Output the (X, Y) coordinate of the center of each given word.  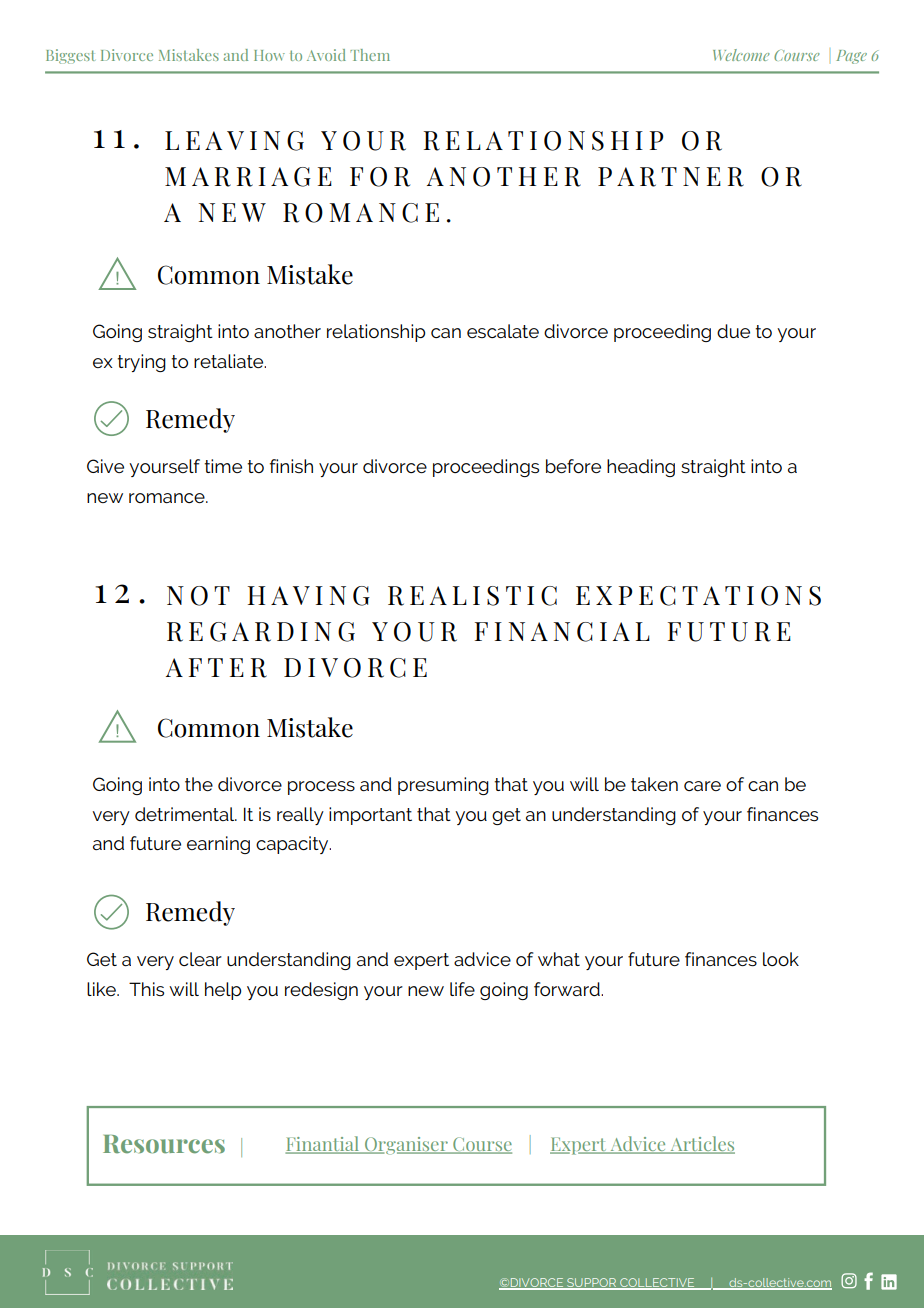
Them (370, 55)
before (573, 466)
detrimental (186, 814)
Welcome (741, 55)
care (702, 786)
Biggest (70, 56)
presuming (443, 786)
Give (105, 466)
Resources (164, 1144)
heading (641, 468)
